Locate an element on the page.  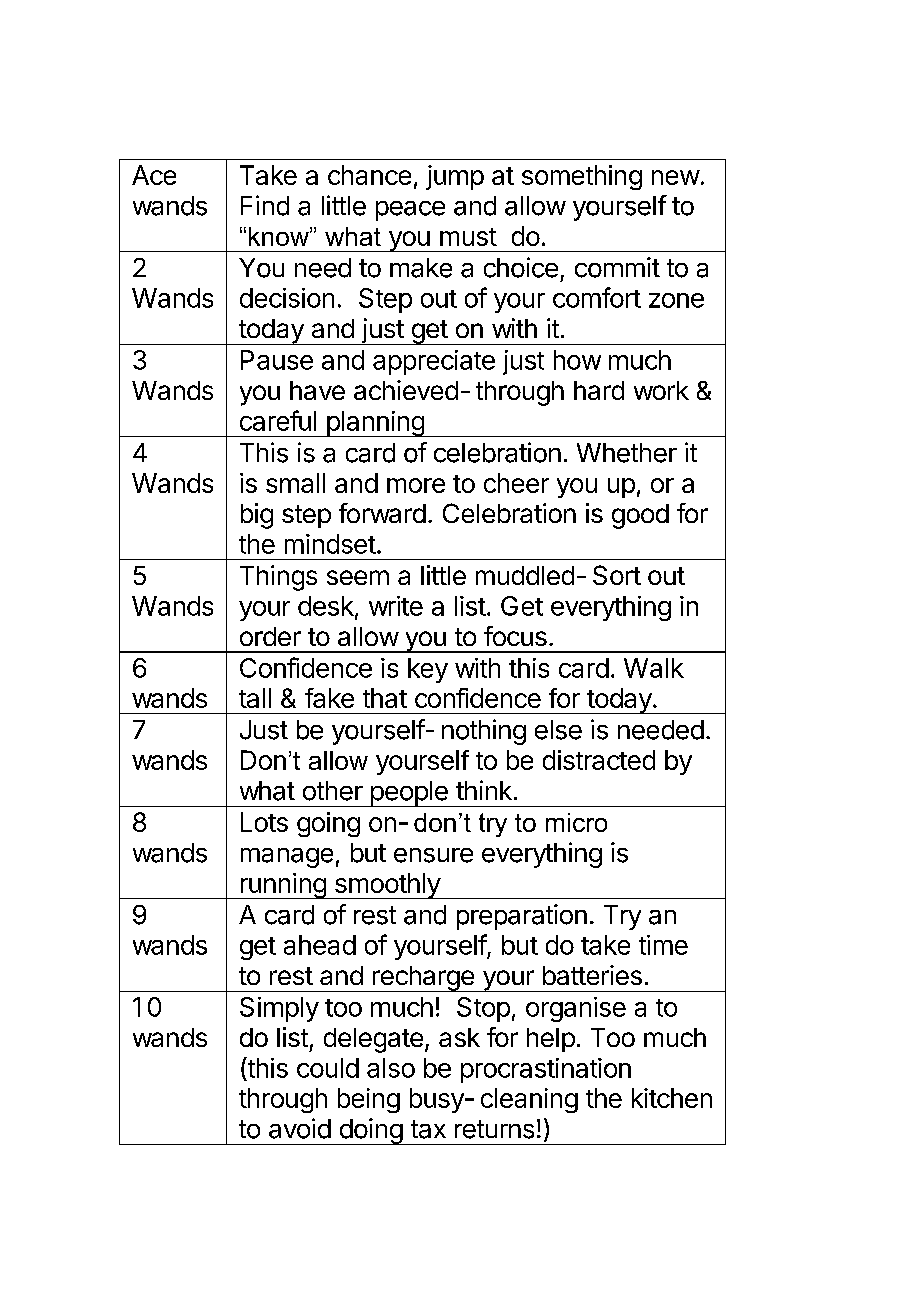
jump is located at coordinates (455, 177).
